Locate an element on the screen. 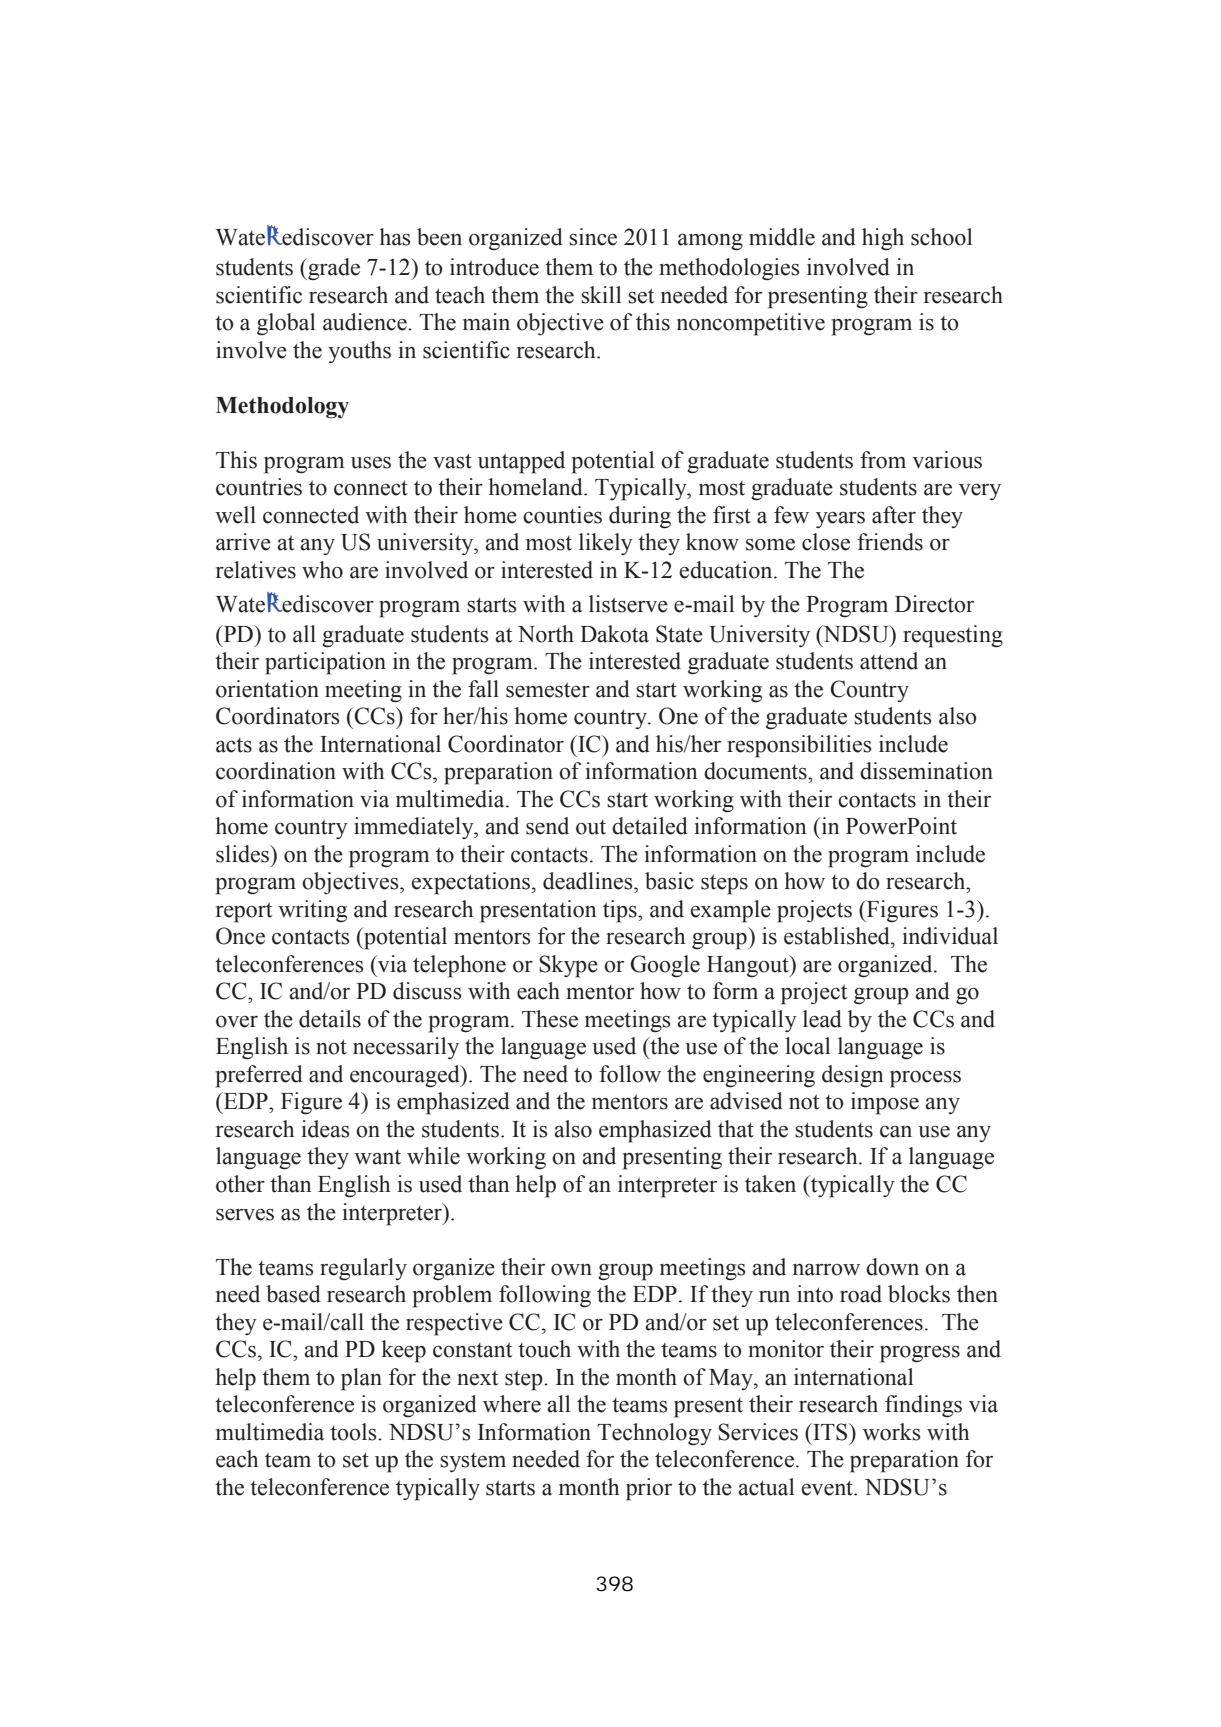 The width and height of the screenshot is (1221, 1727). skill is located at coordinates (601, 295).
